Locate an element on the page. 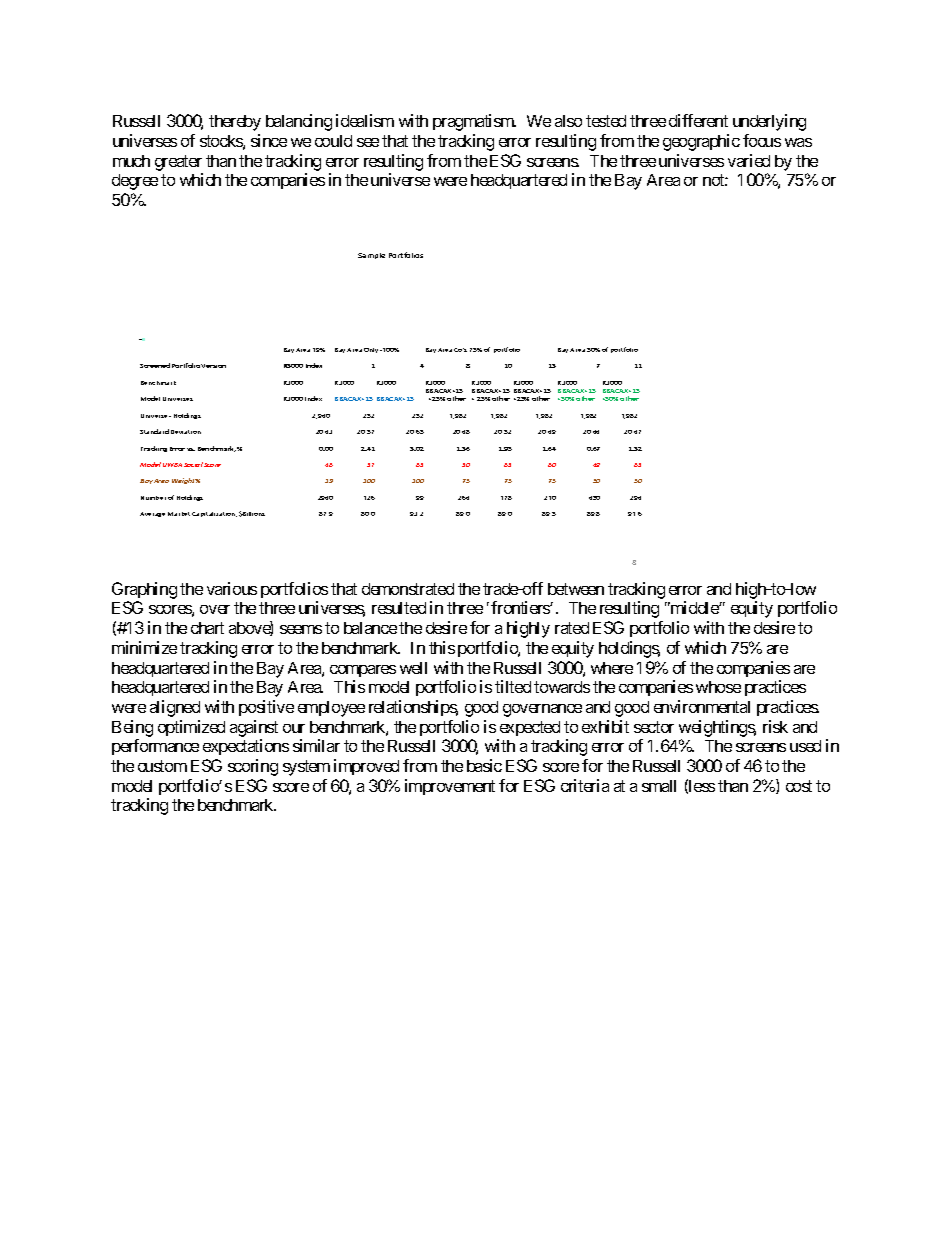 Image resolution: width=952 pixels, height=1233 pixels. varied is located at coordinates (749, 160).
